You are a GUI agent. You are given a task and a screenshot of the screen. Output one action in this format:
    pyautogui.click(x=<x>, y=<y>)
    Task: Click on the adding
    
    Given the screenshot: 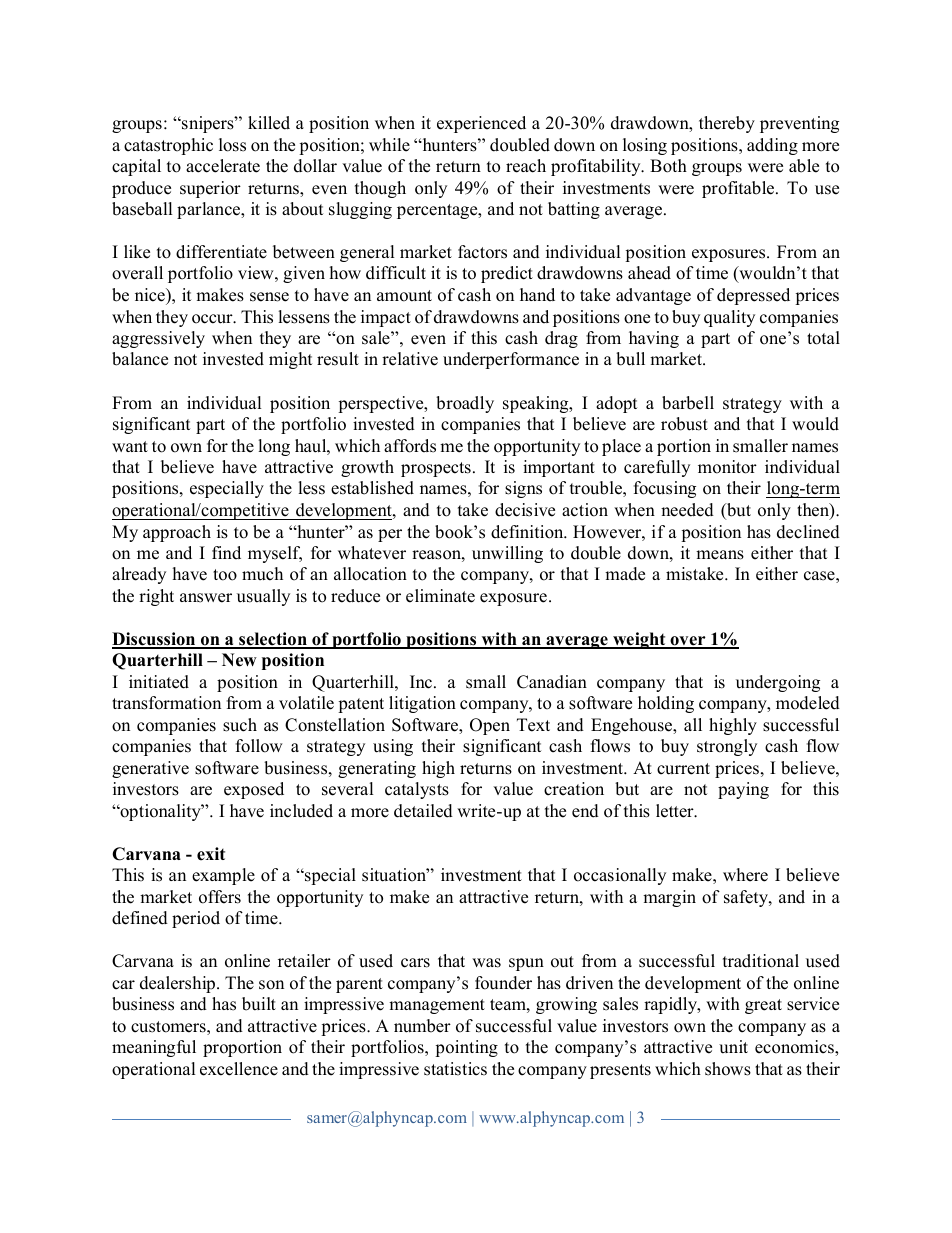 What is the action you would take?
    pyautogui.click(x=772, y=146)
